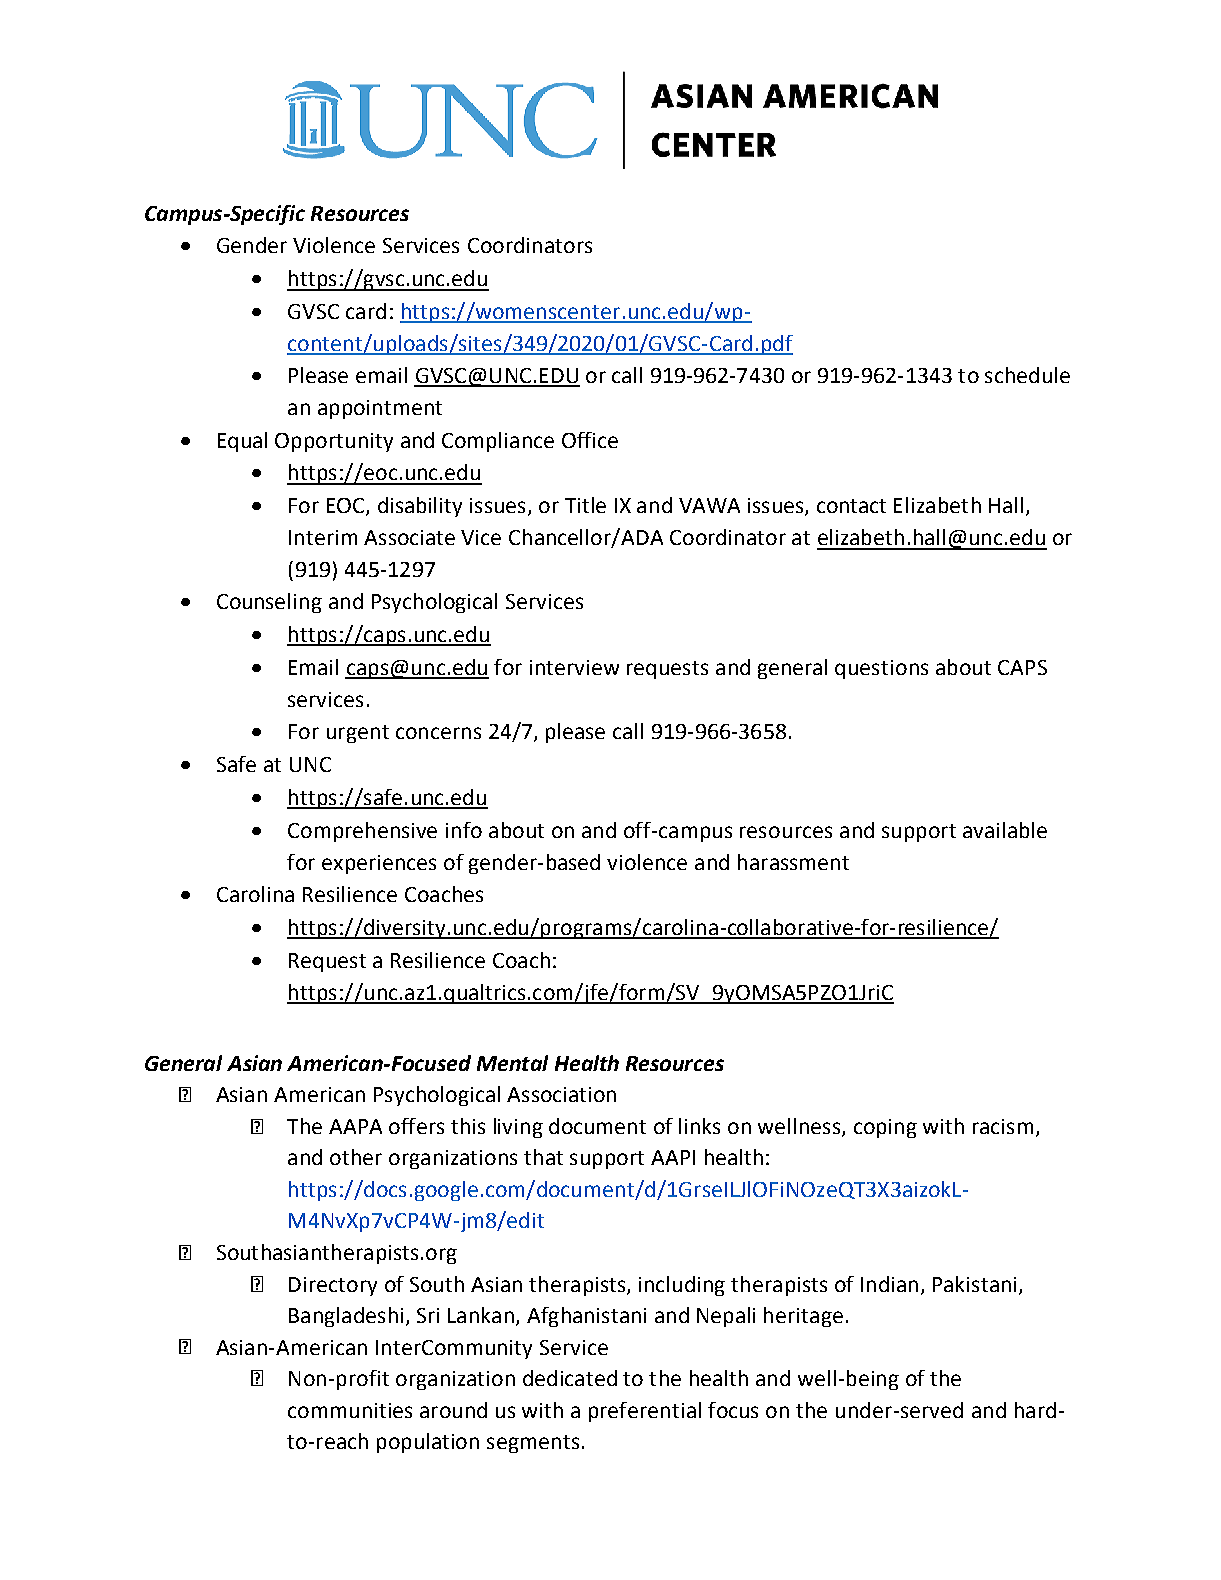 The image size is (1221, 1580). What do you see at coordinates (803, 1317) in the image?
I see `heritage` at bounding box center [803, 1317].
